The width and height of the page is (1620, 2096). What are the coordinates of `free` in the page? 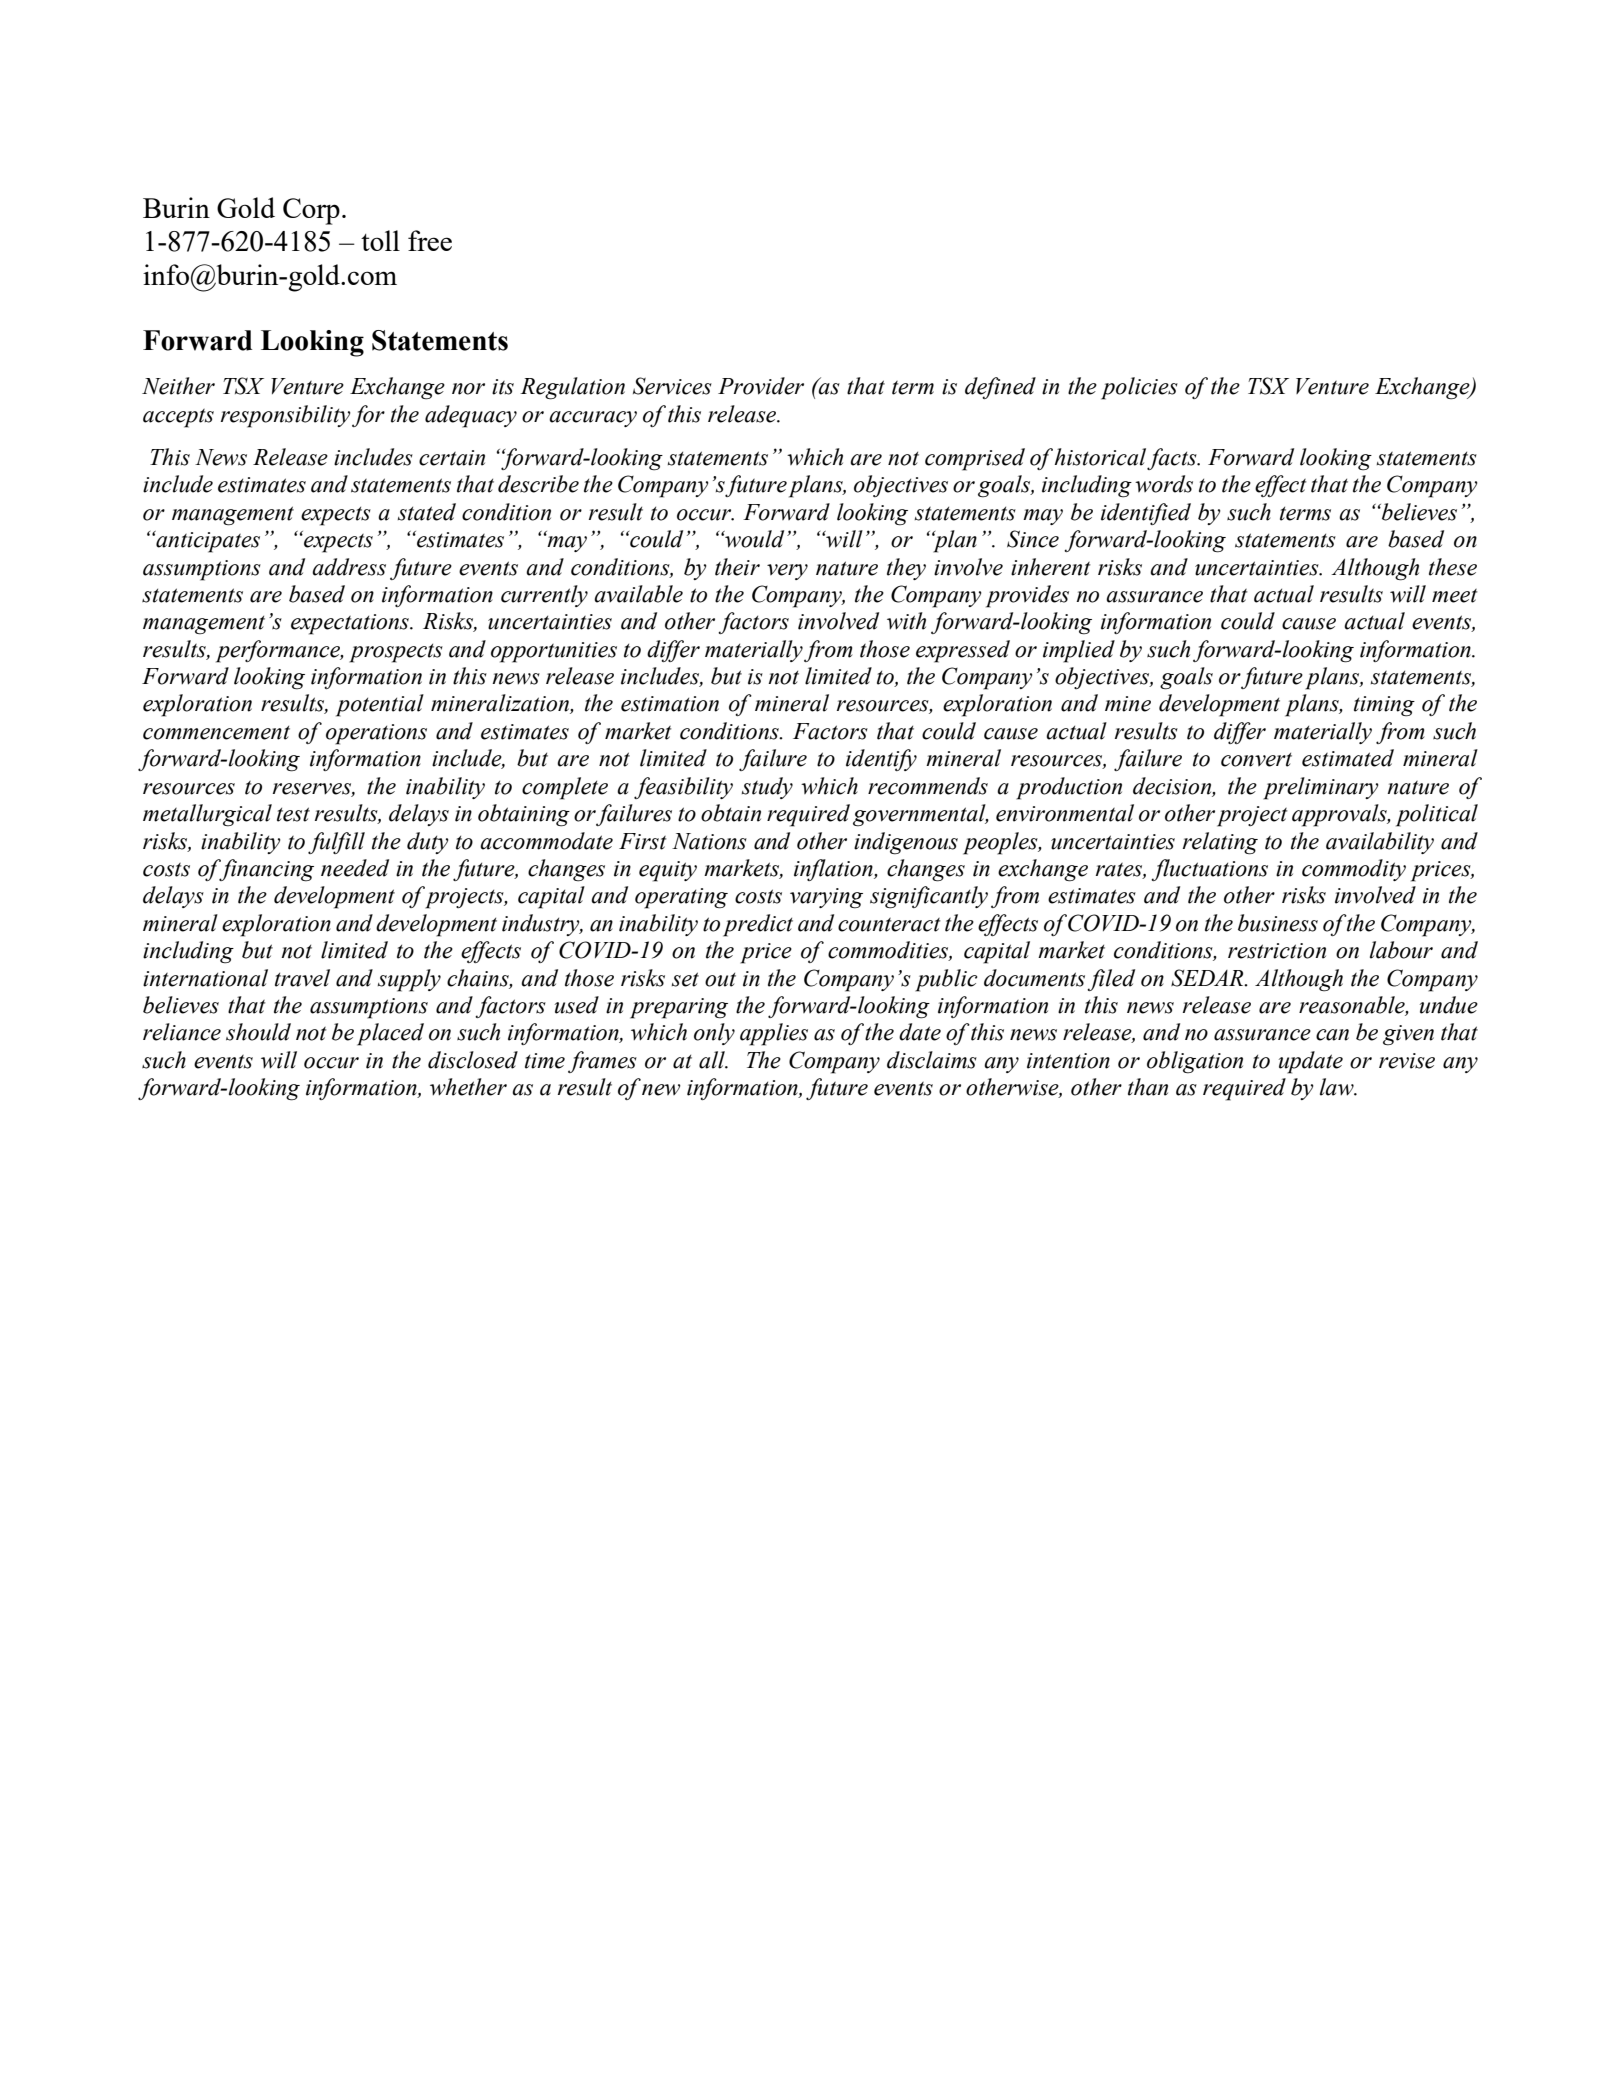 It's located at (430, 240).
